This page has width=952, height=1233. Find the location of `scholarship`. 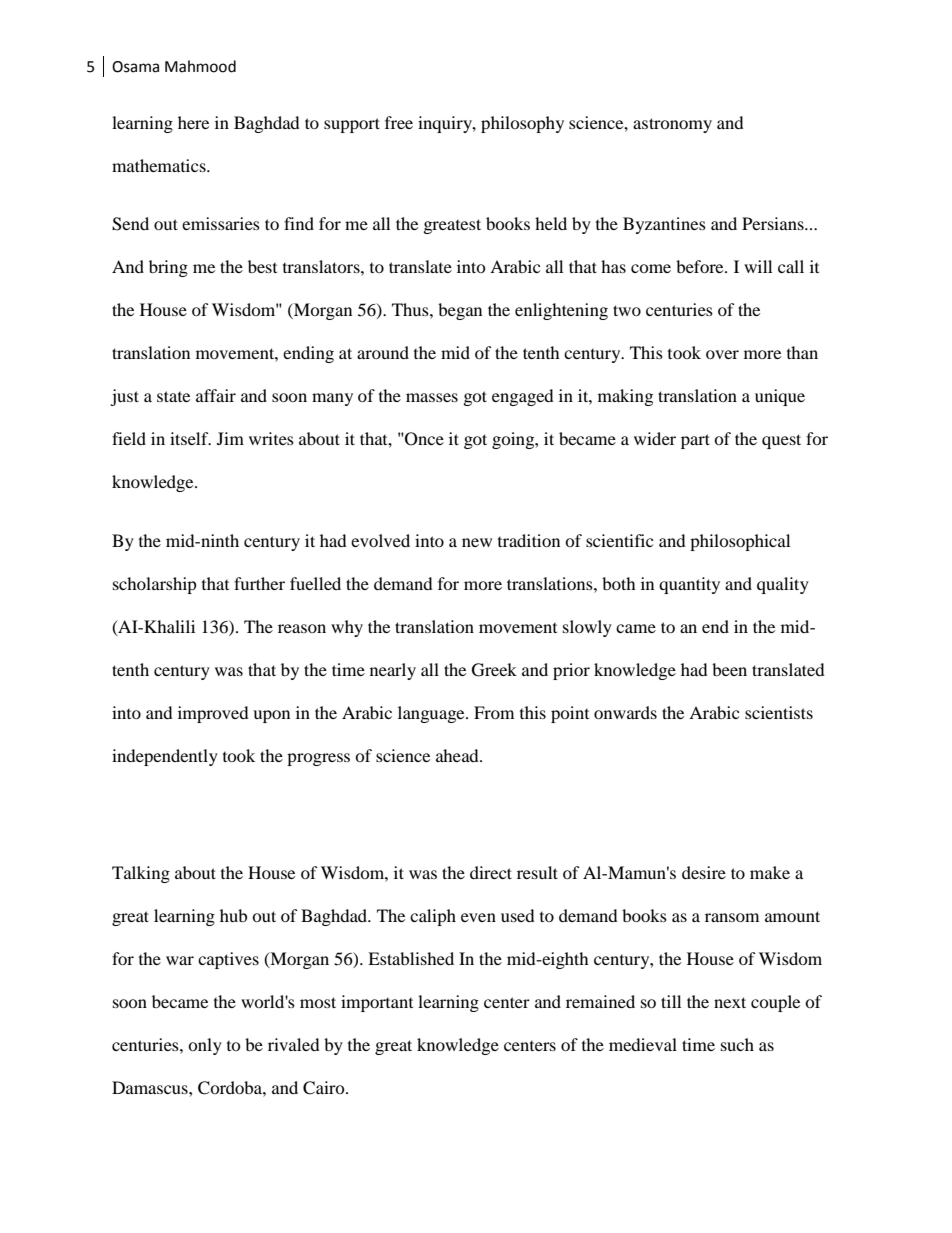

scholarship is located at coordinates (155, 585).
